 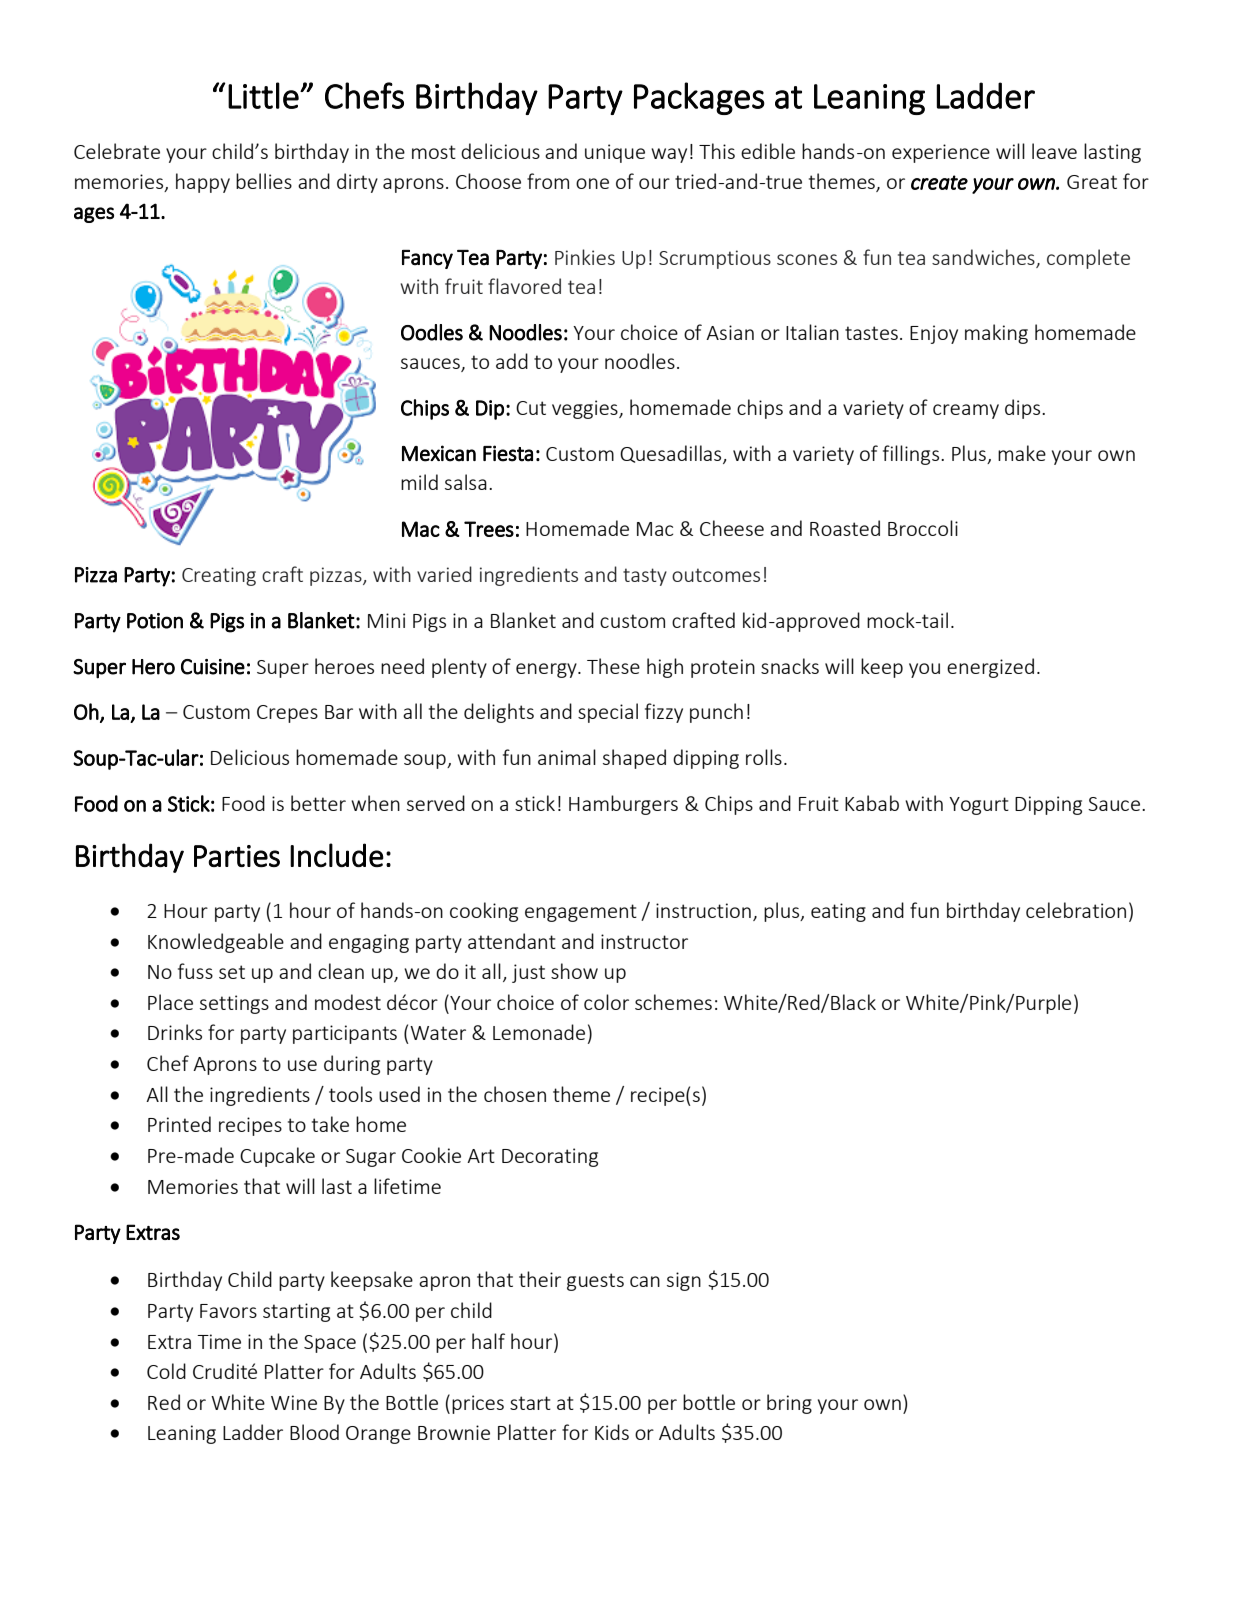 I want to click on Kabab, so click(x=872, y=803).
